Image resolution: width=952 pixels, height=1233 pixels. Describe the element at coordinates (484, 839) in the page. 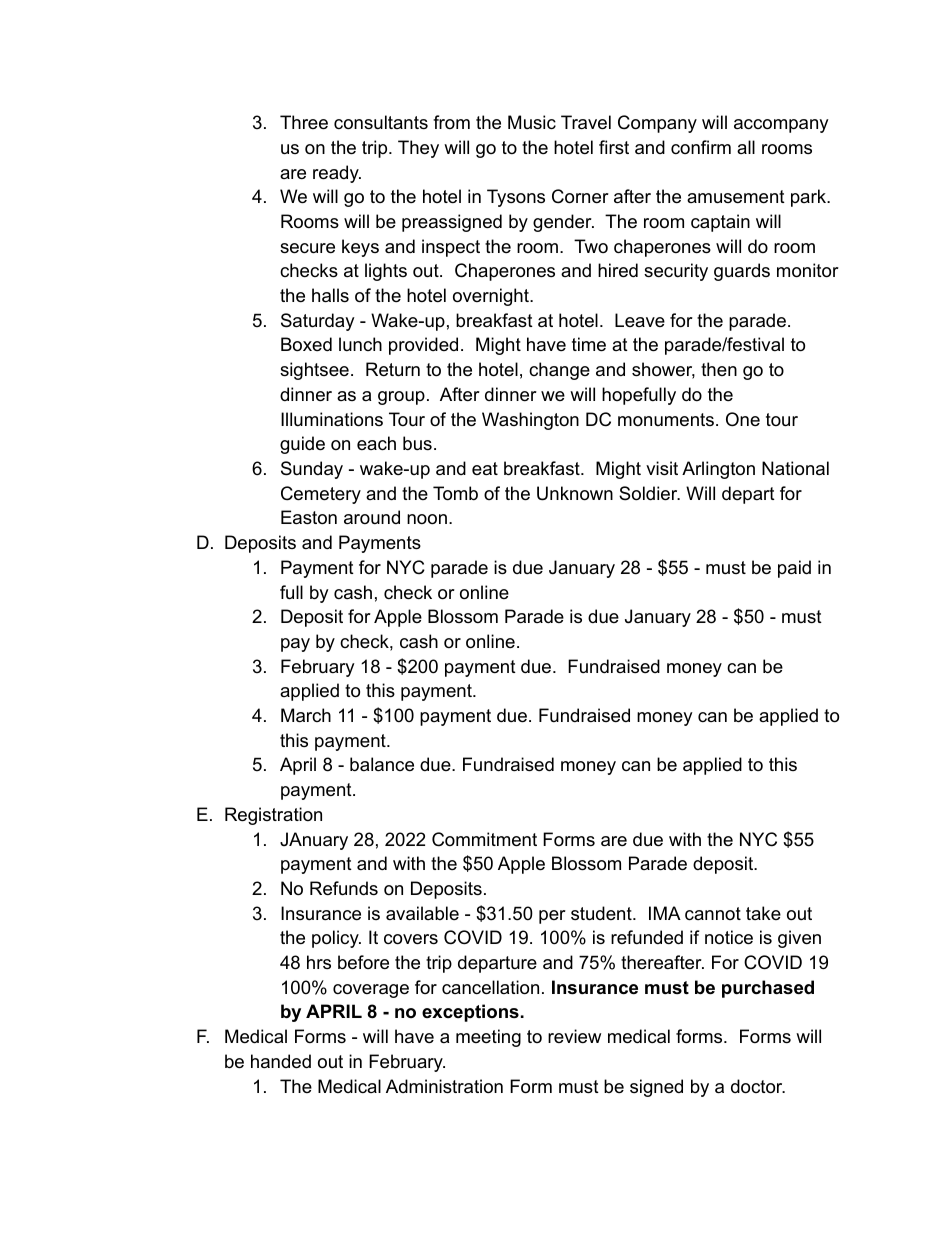

I see `Commitment` at that location.
